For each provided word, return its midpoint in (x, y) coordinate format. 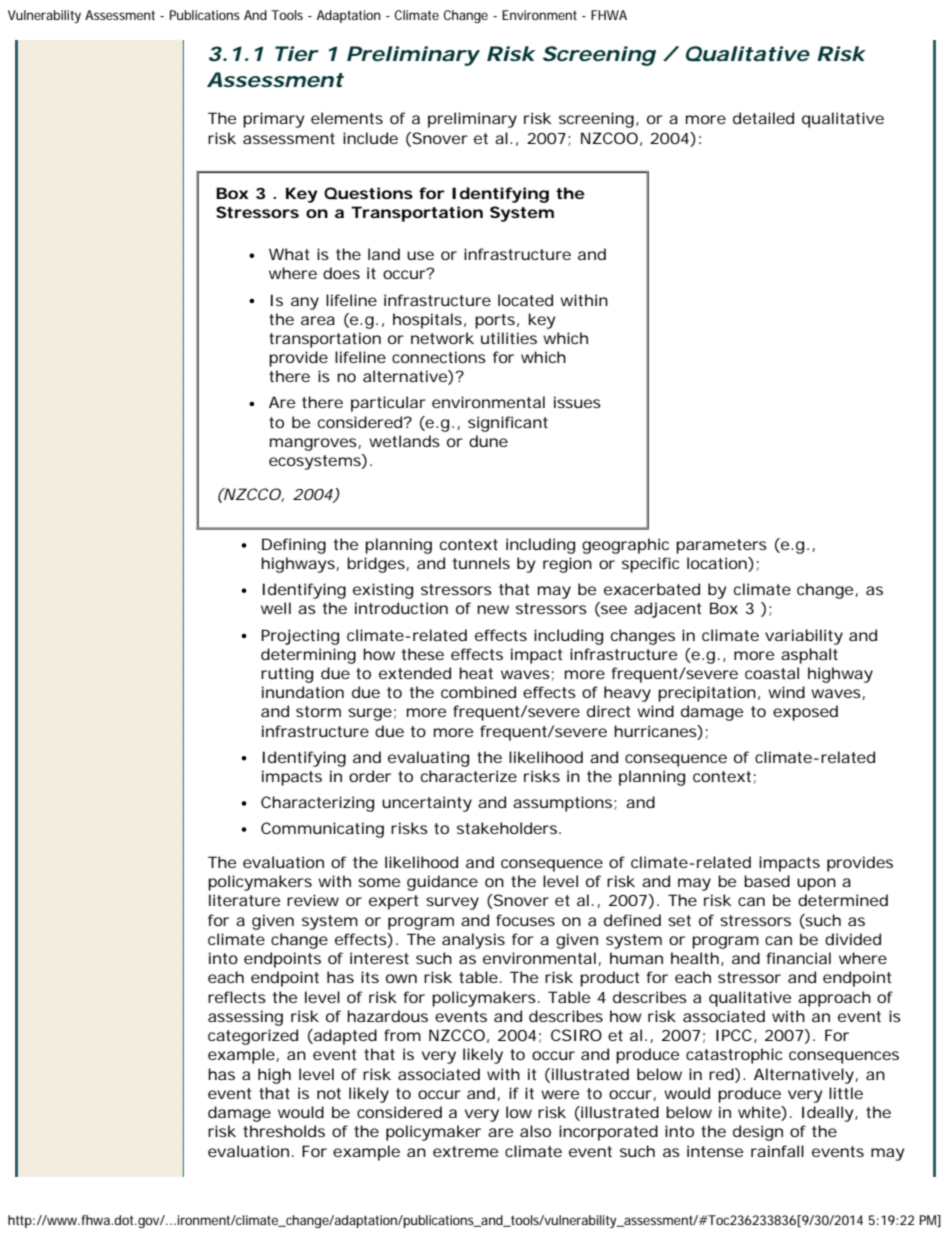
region (567, 565)
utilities (509, 338)
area (318, 320)
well (276, 608)
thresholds (284, 1131)
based (767, 881)
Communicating (322, 830)
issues (577, 402)
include (370, 138)
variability (804, 637)
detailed (763, 118)
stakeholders (508, 828)
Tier (296, 53)
